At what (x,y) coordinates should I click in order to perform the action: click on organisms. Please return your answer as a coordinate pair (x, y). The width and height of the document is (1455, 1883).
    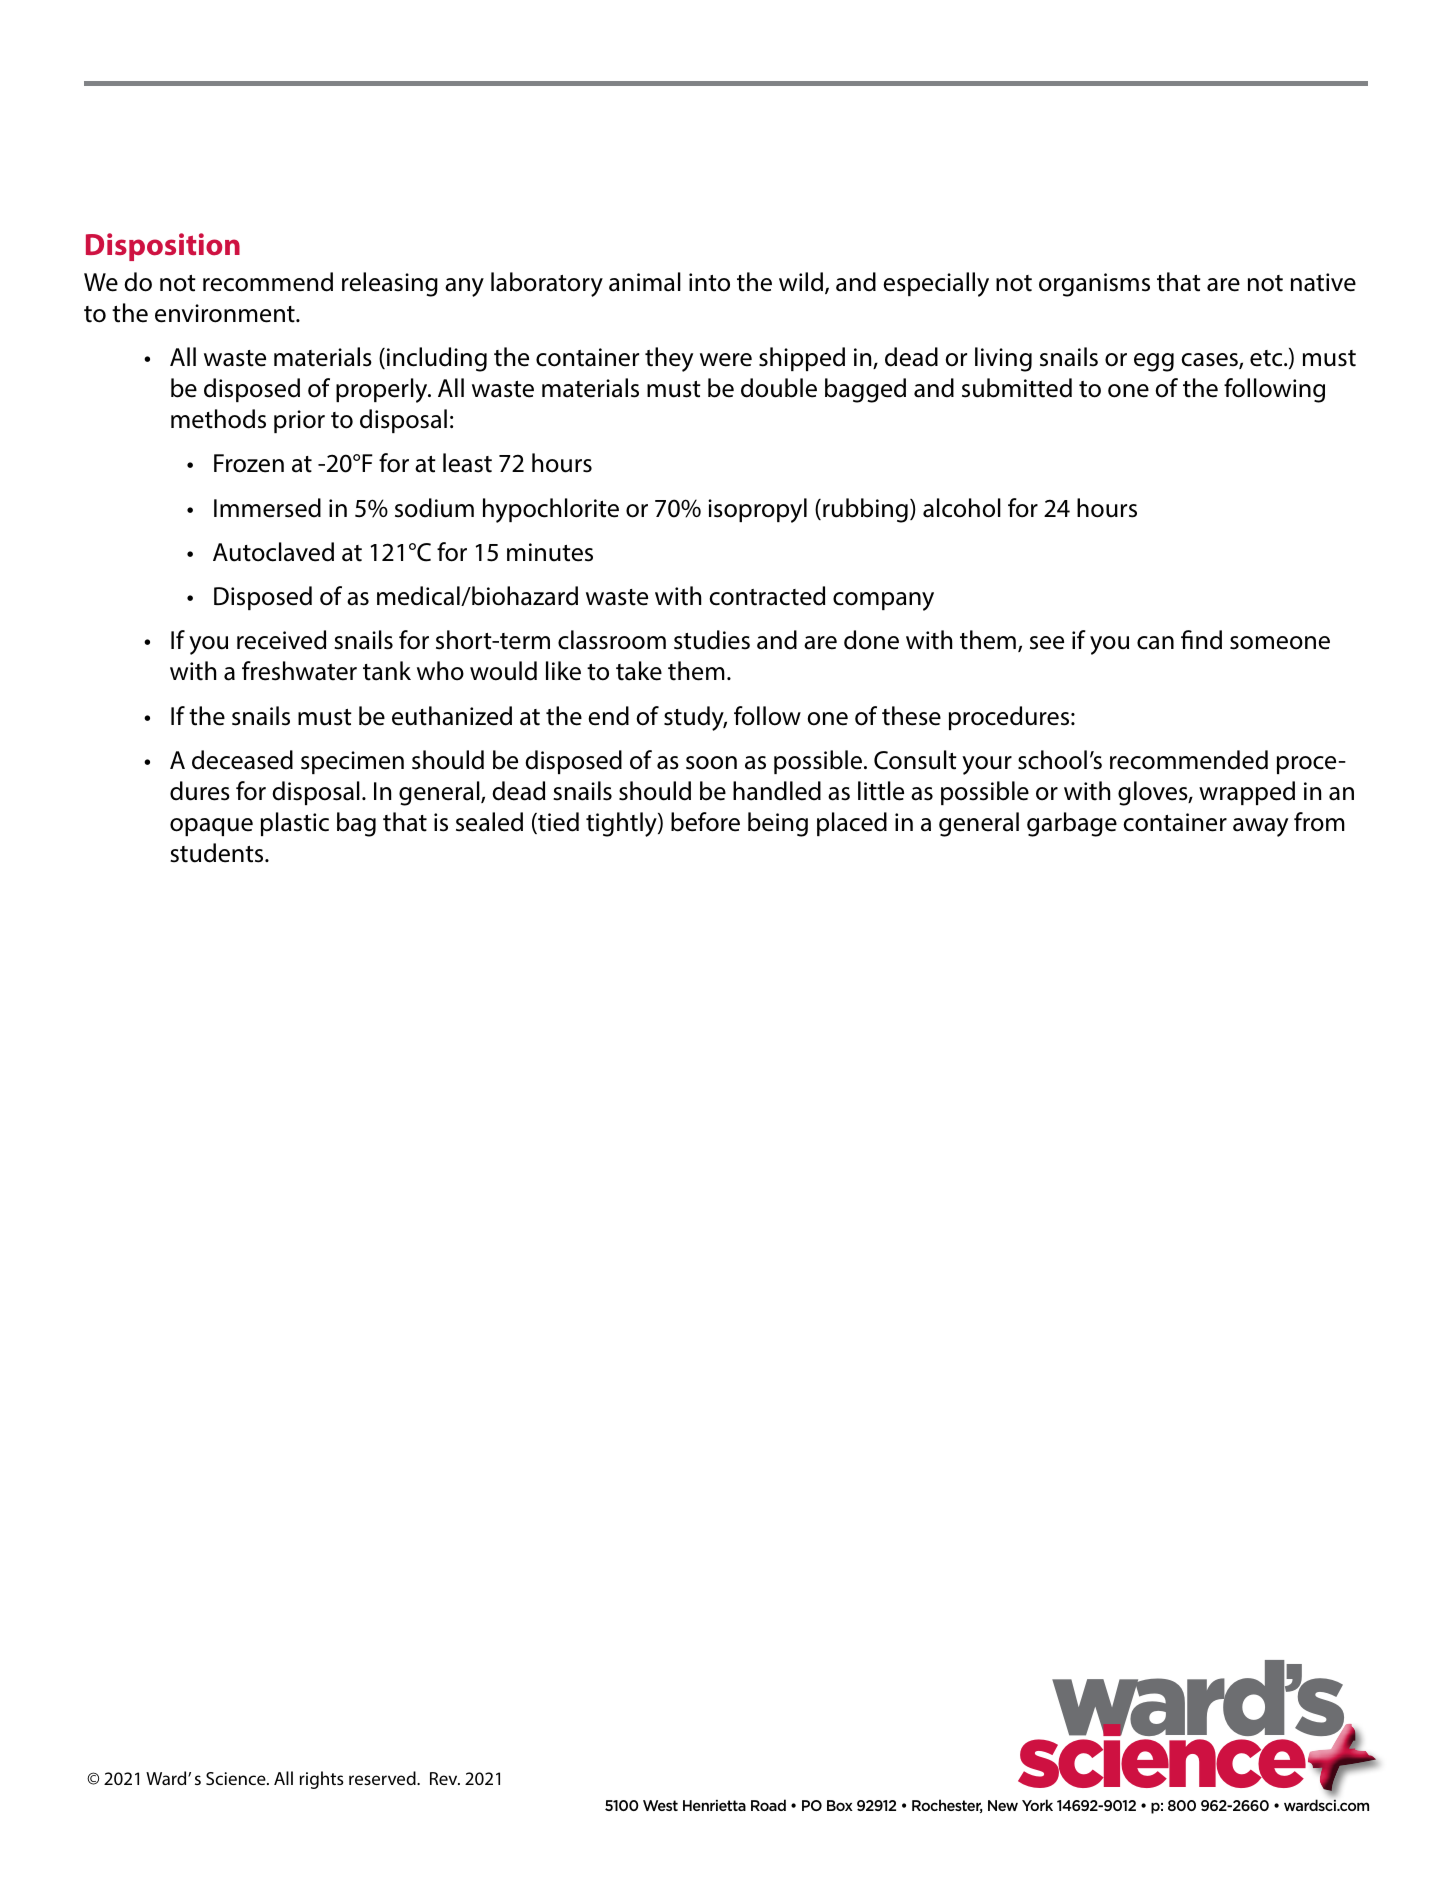
    Looking at the image, I should click on (1094, 285).
